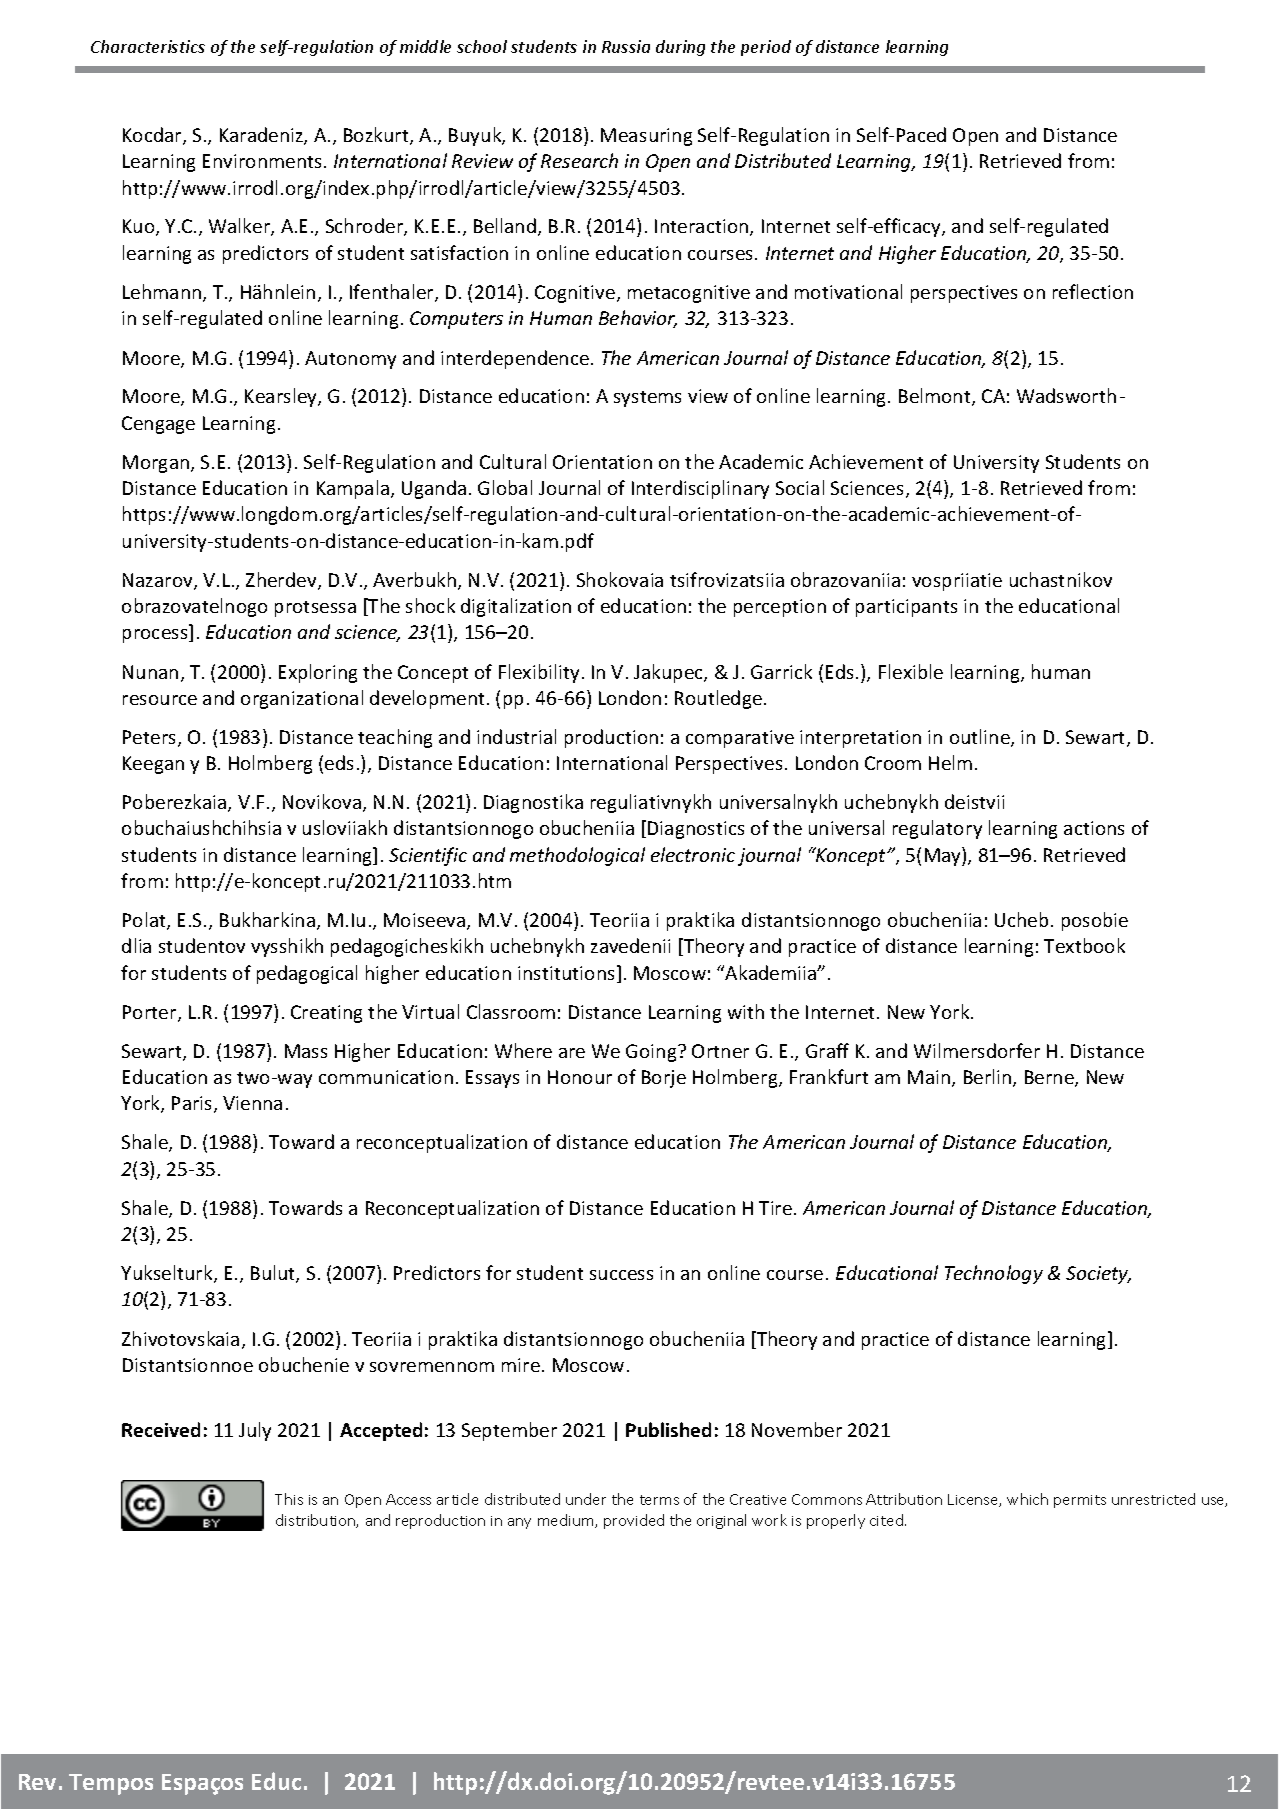 The height and width of the page is (1810, 1279). I want to click on provided, so click(634, 1521).
